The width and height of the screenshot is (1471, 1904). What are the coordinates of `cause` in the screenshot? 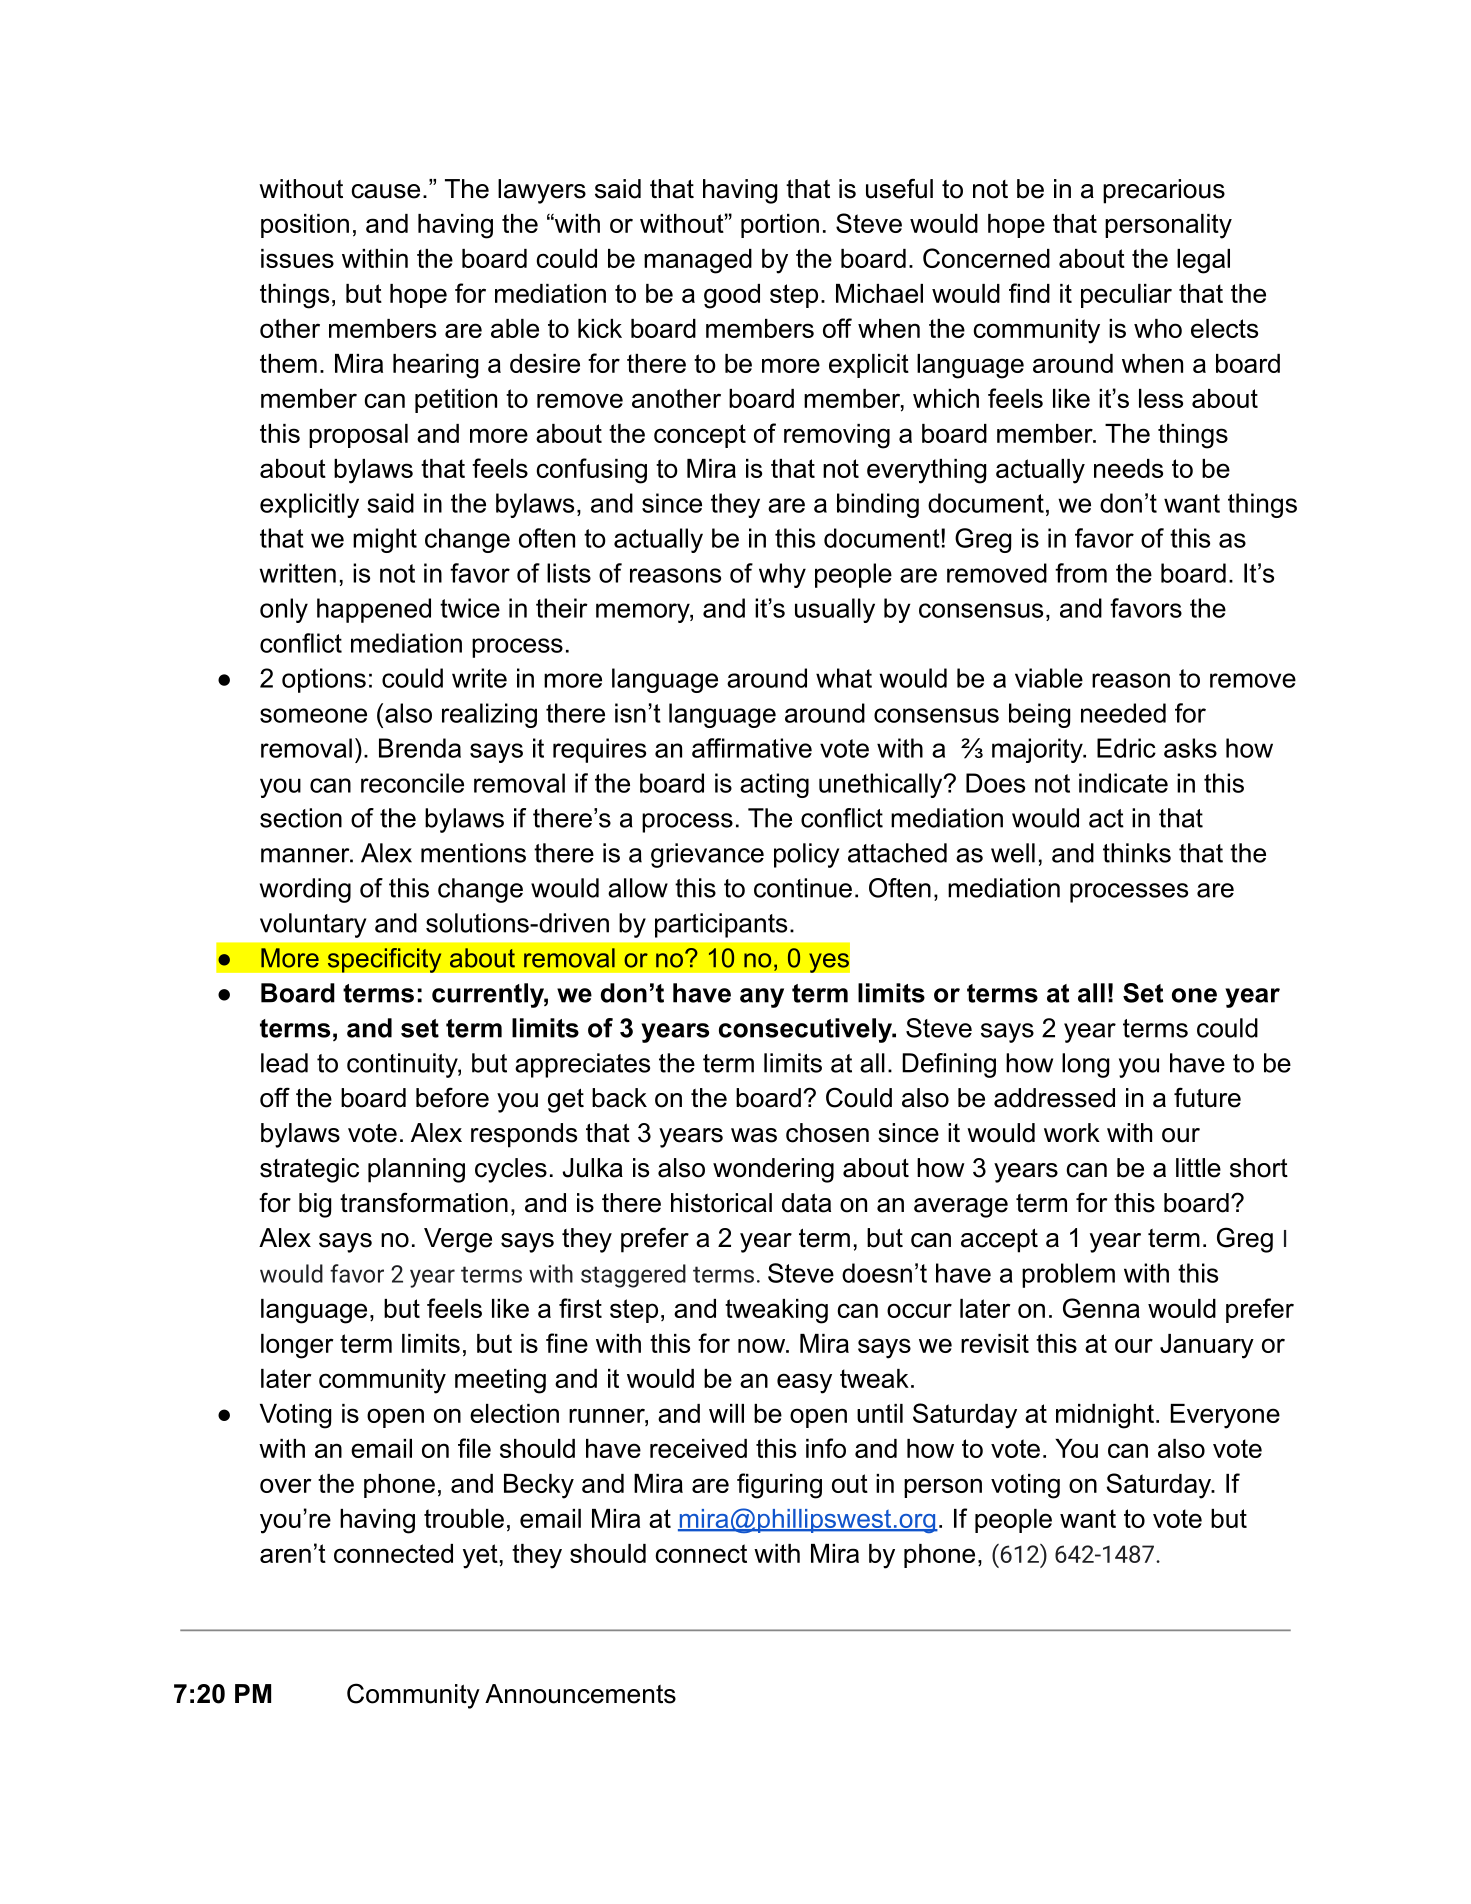 It's located at (385, 191).
